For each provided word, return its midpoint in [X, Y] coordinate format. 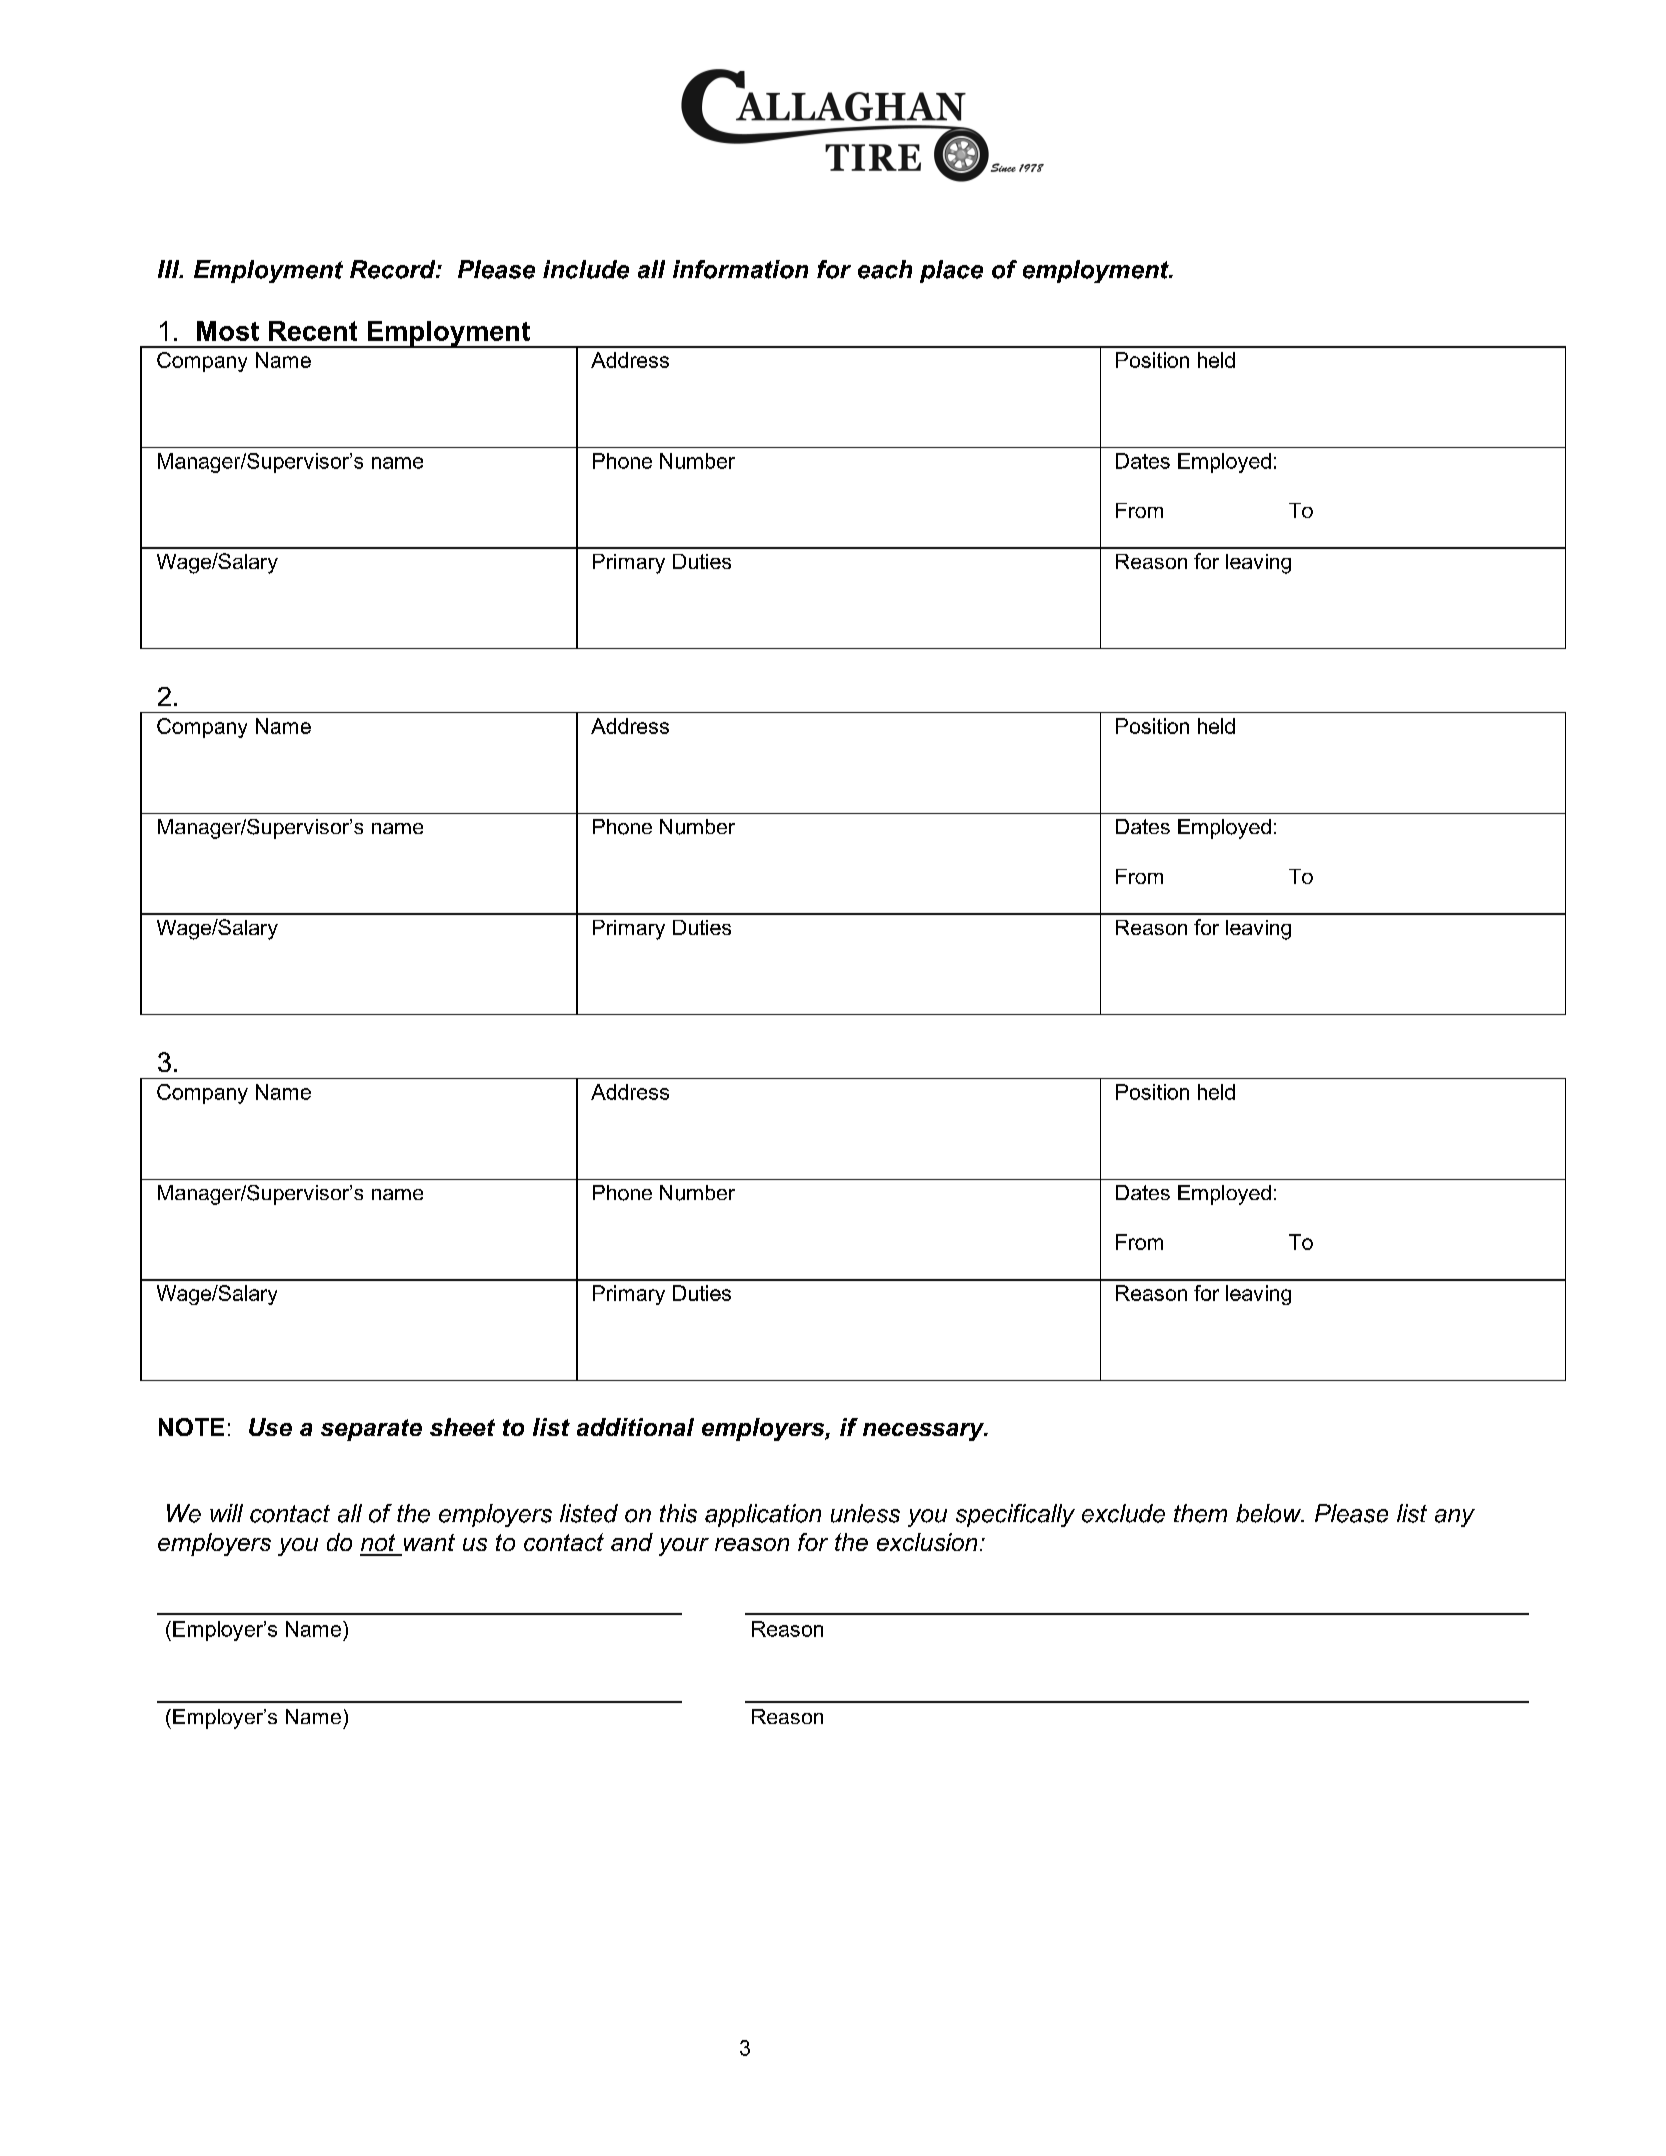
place [951, 271]
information [740, 269]
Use [270, 1427]
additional [635, 1427]
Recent [313, 331]
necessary [925, 1432]
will [226, 1513]
